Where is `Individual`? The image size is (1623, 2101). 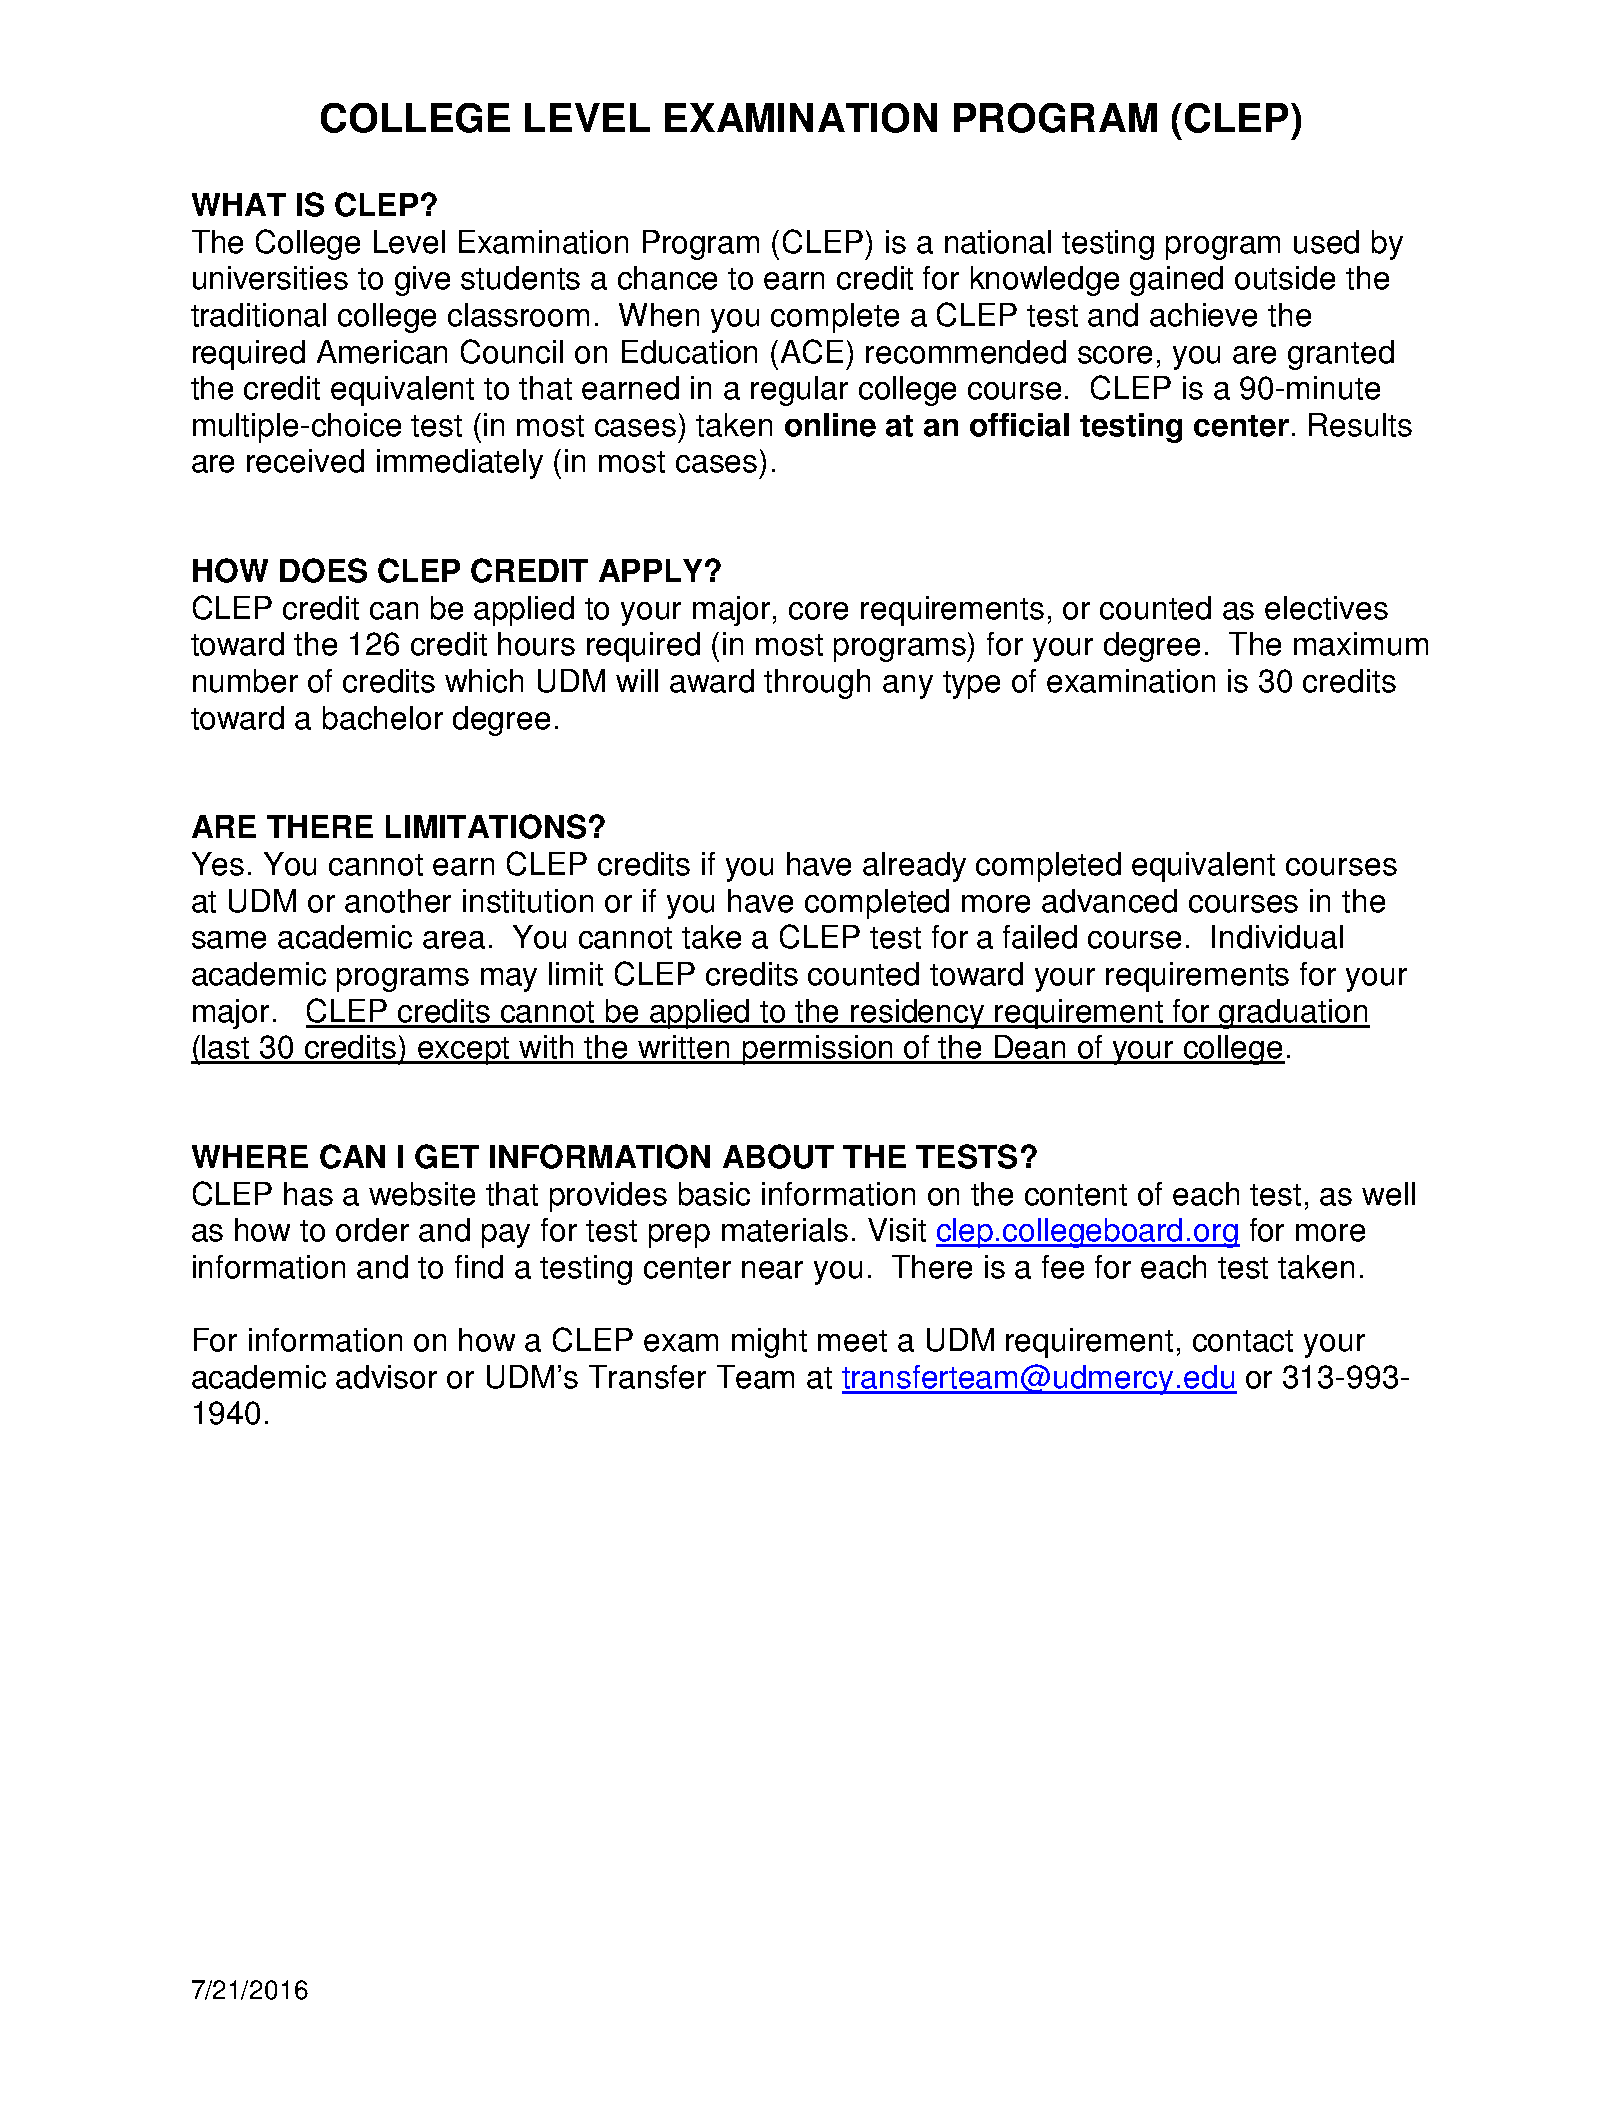
Individual is located at coordinates (1277, 937).
